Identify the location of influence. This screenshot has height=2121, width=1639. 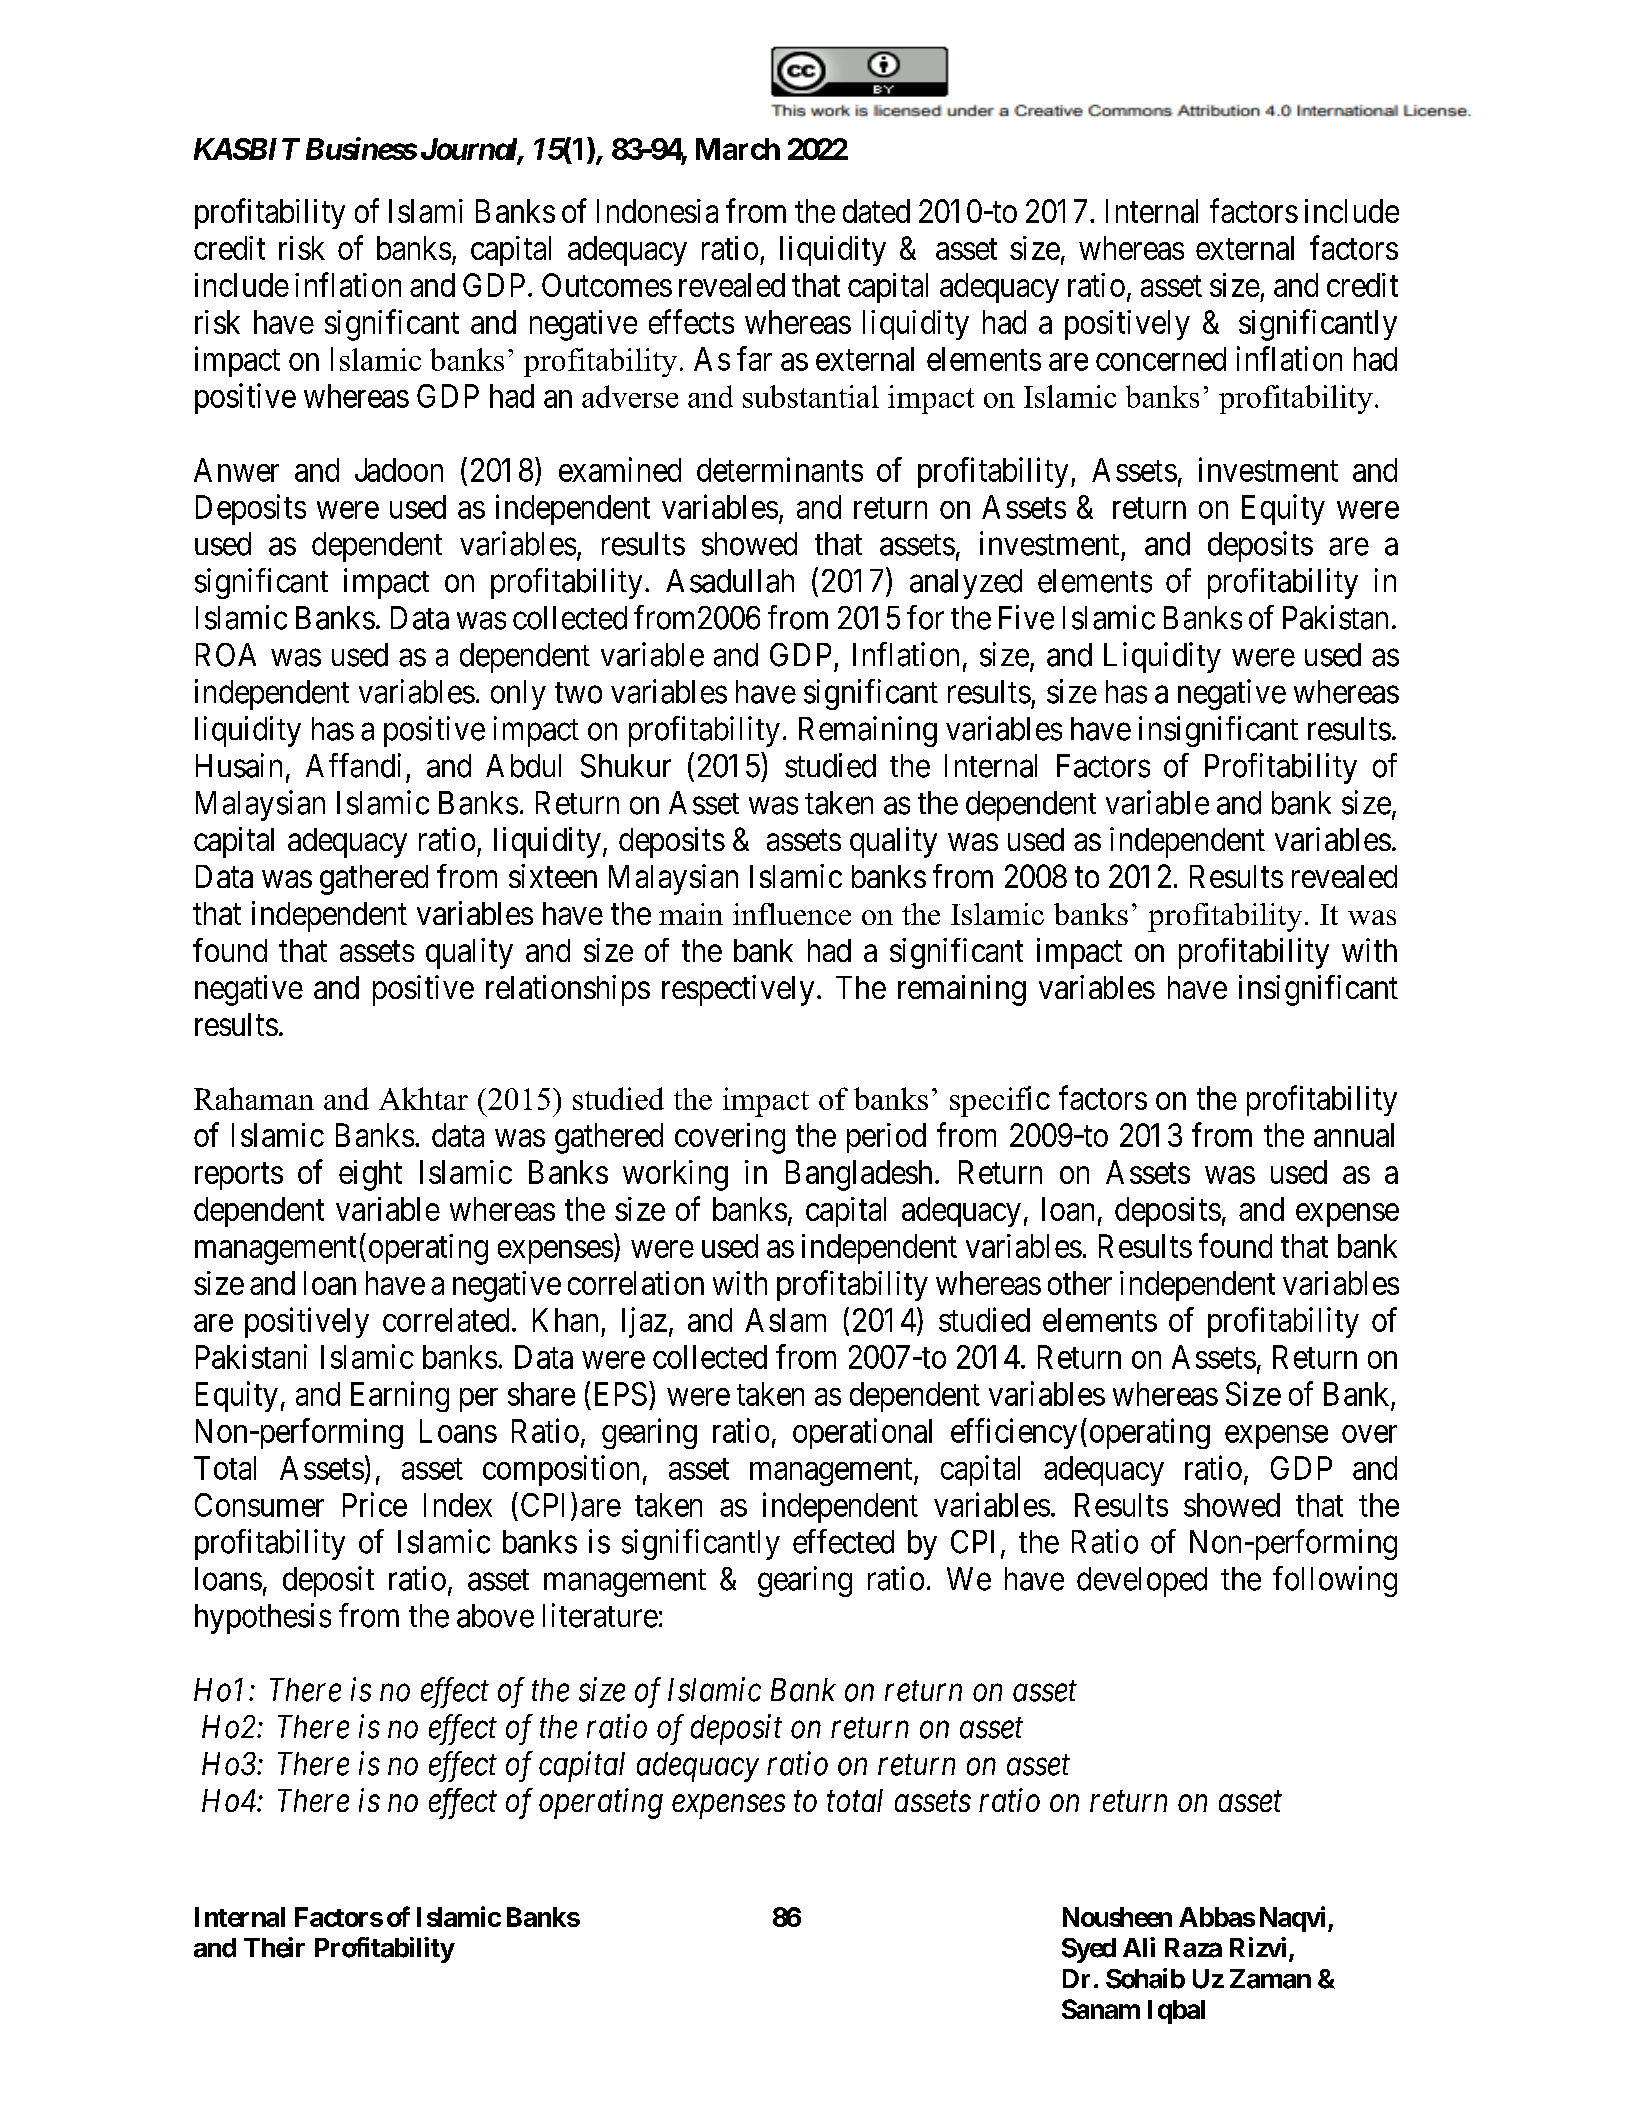
(792, 914).
